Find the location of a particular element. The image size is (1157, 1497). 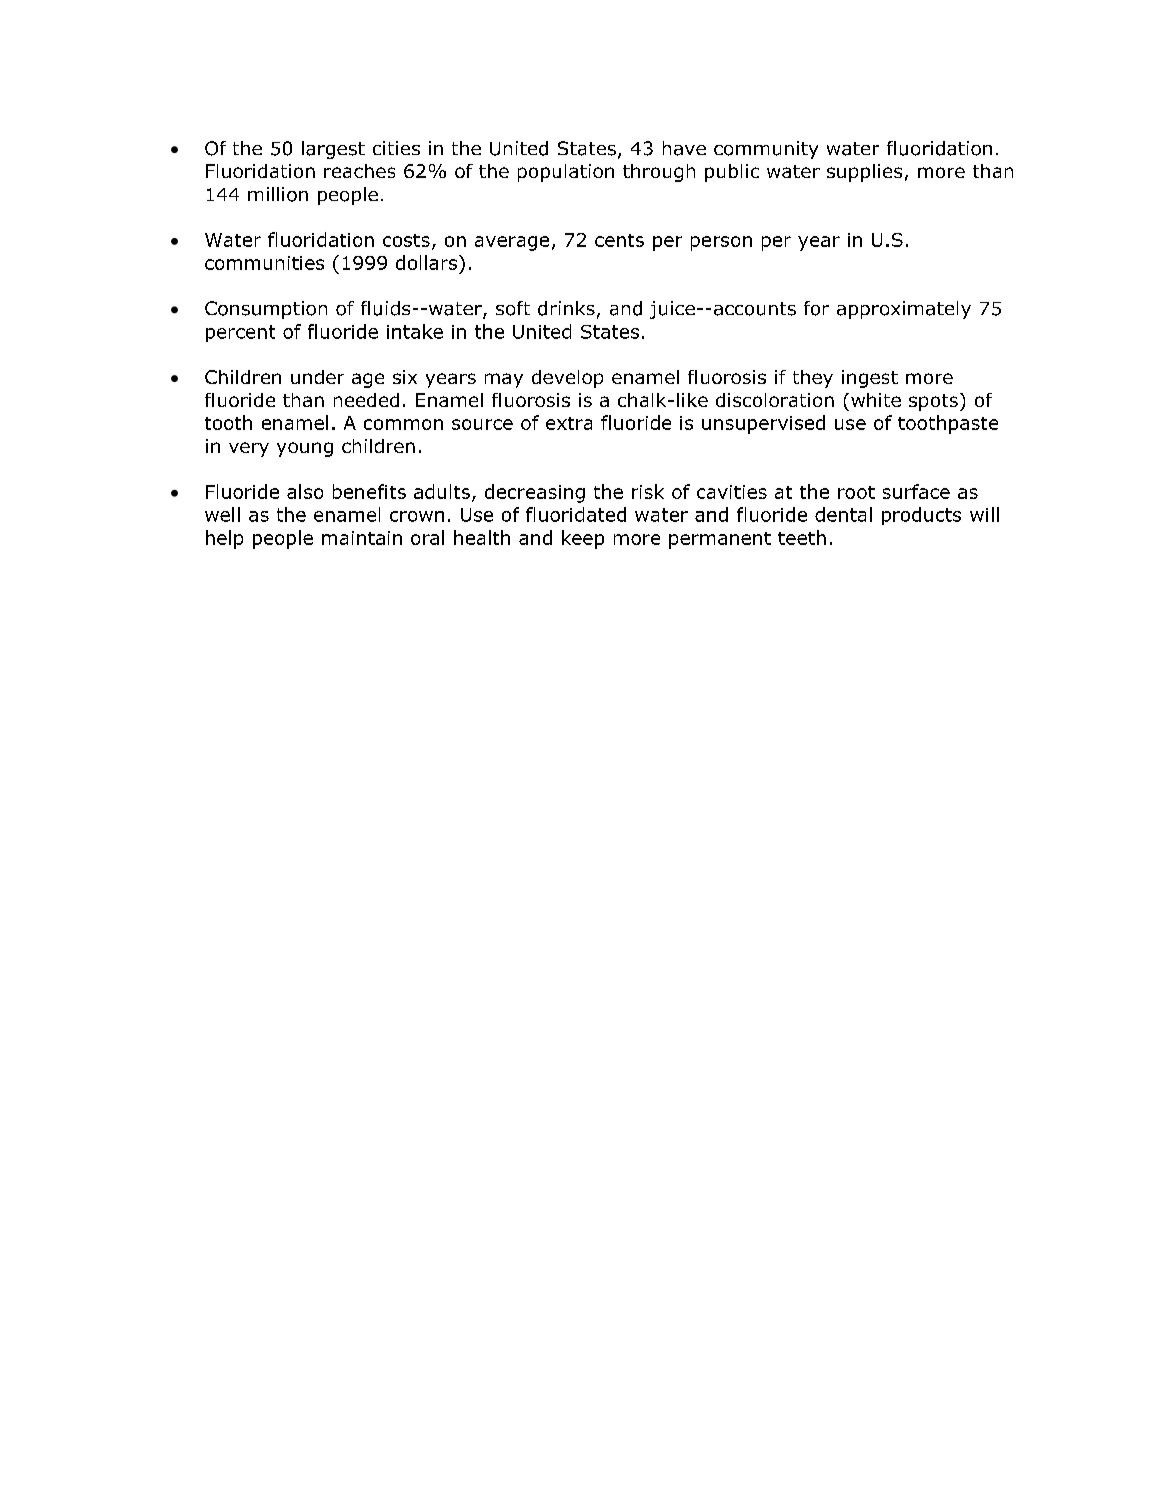

percent is located at coordinates (240, 333).
